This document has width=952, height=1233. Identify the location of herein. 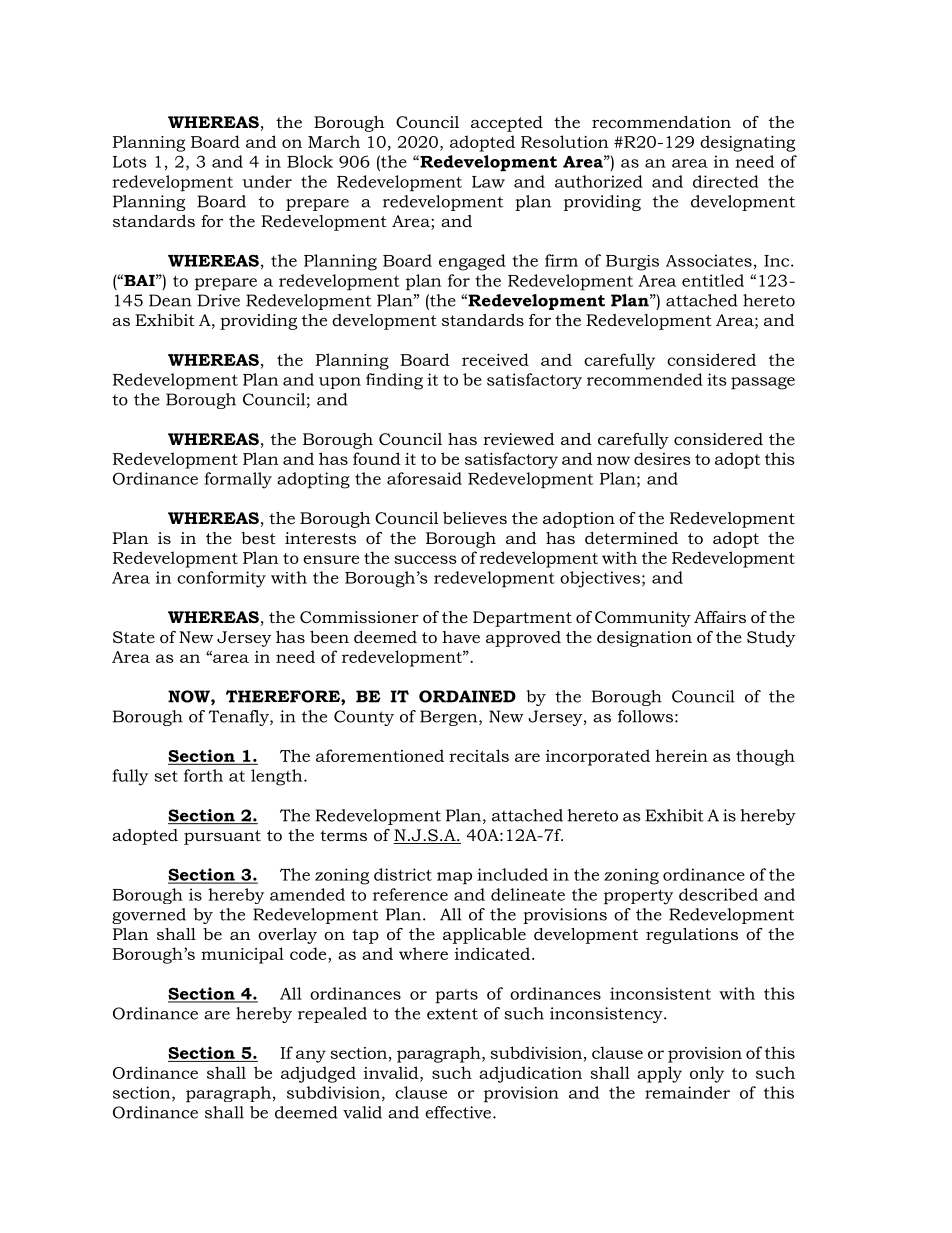
(681, 755).
